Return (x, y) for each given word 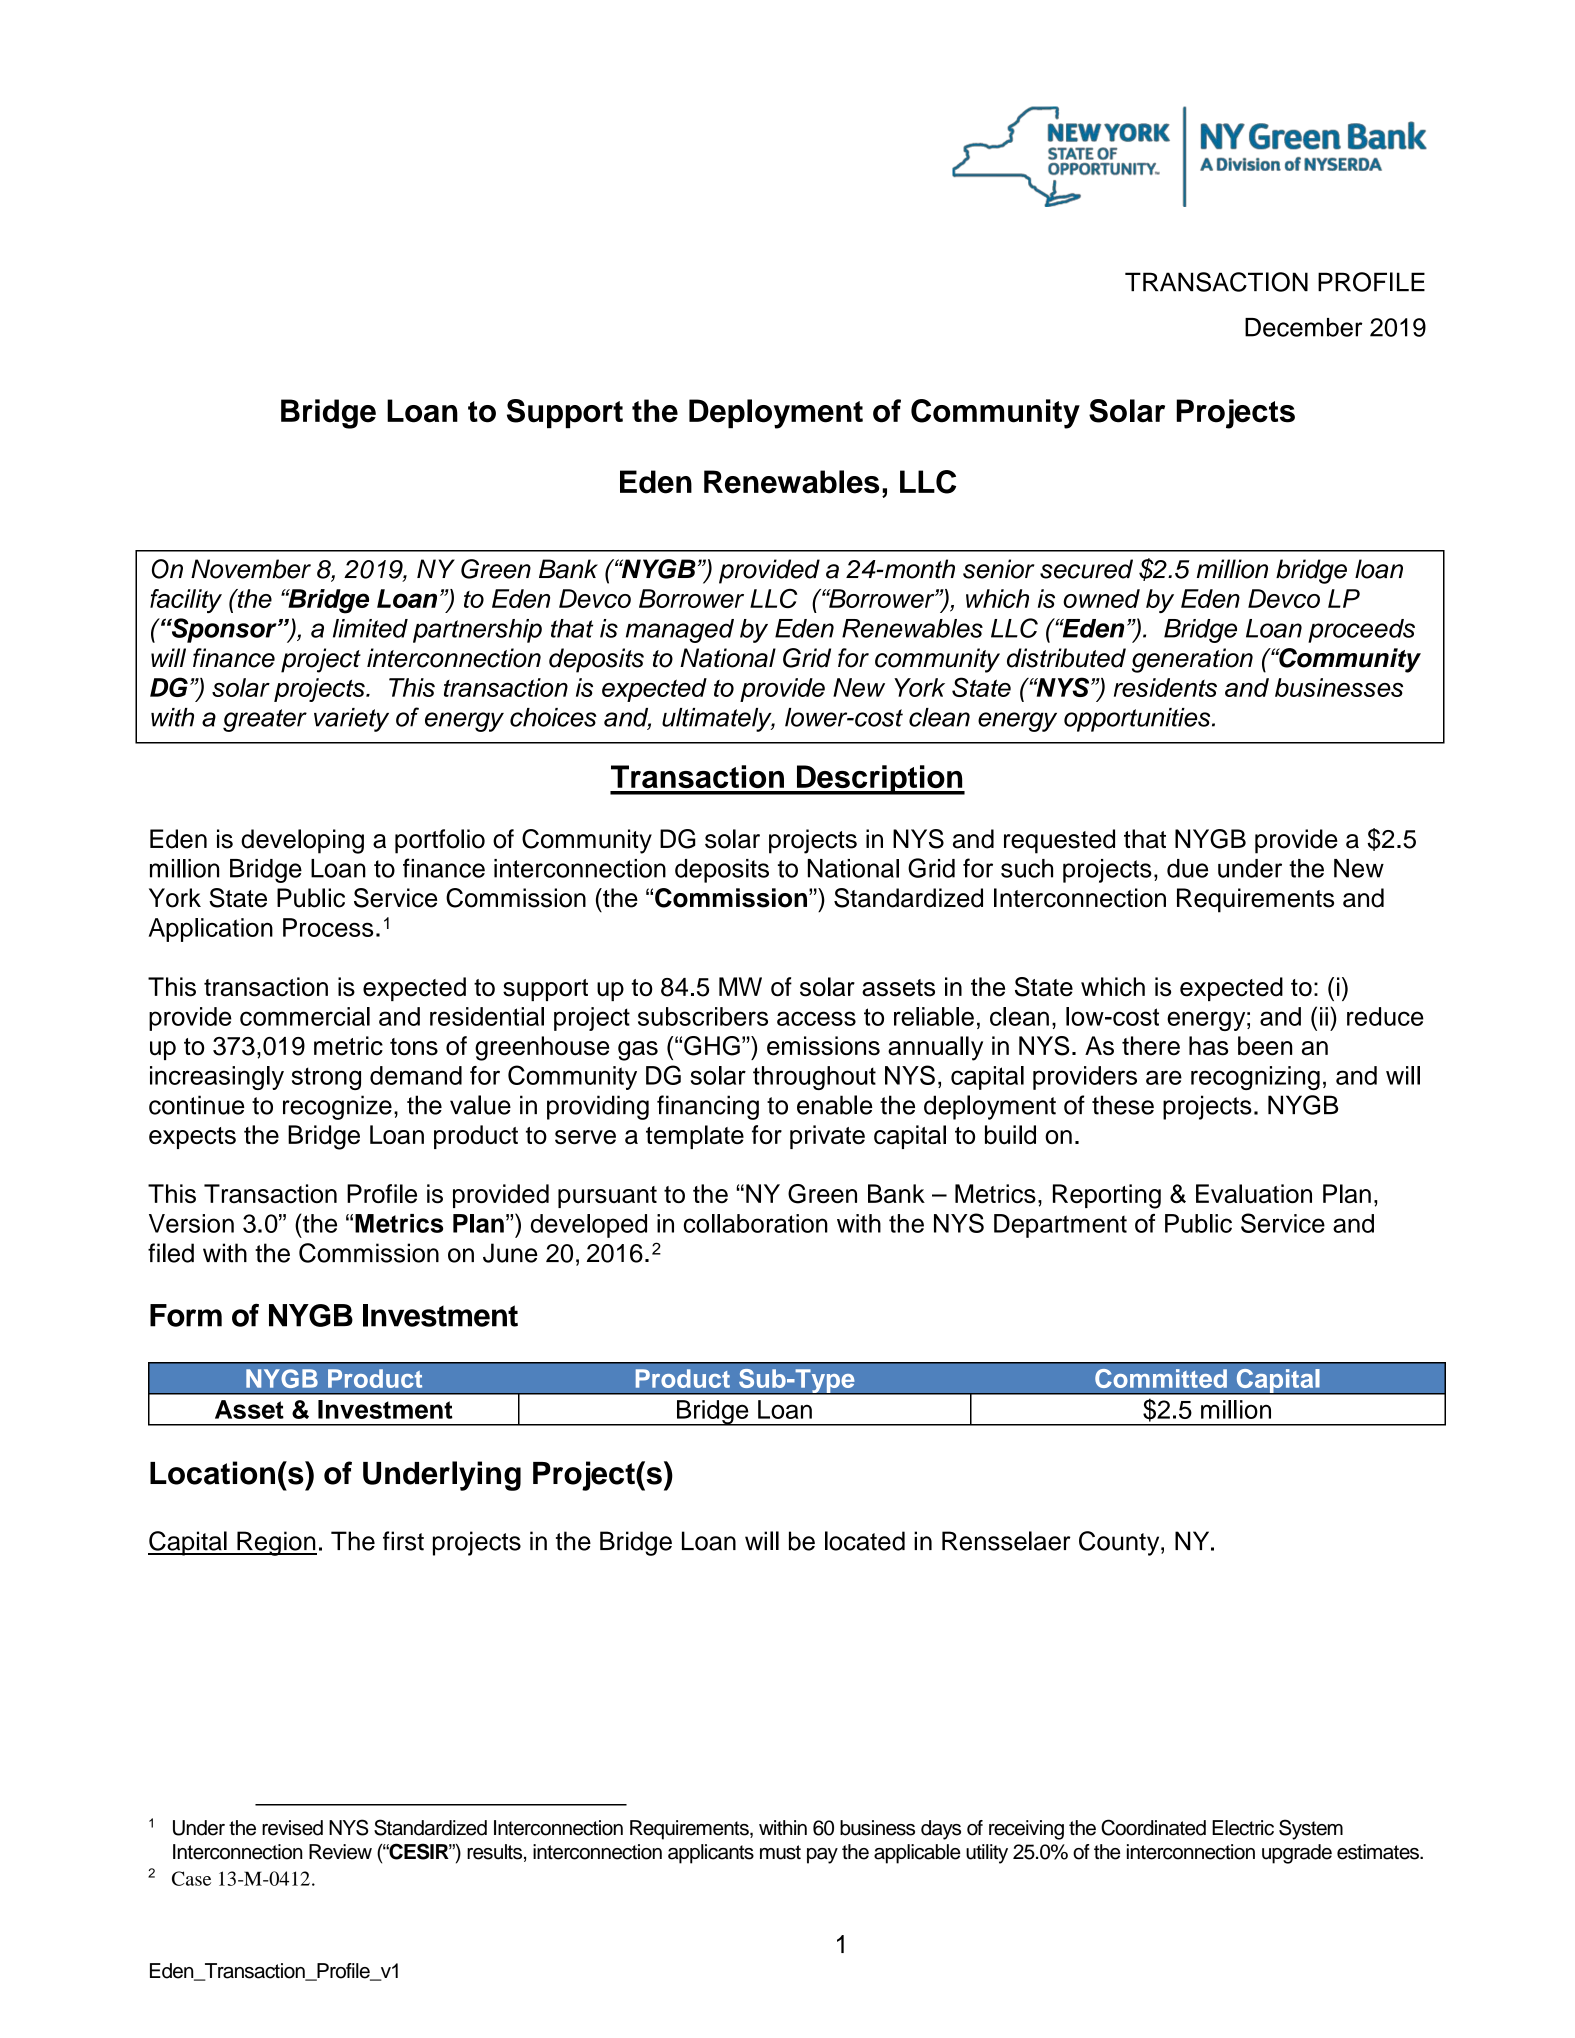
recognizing (1255, 1078)
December (1304, 327)
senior (999, 569)
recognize (337, 1107)
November (251, 569)
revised (292, 1828)
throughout (814, 1078)
